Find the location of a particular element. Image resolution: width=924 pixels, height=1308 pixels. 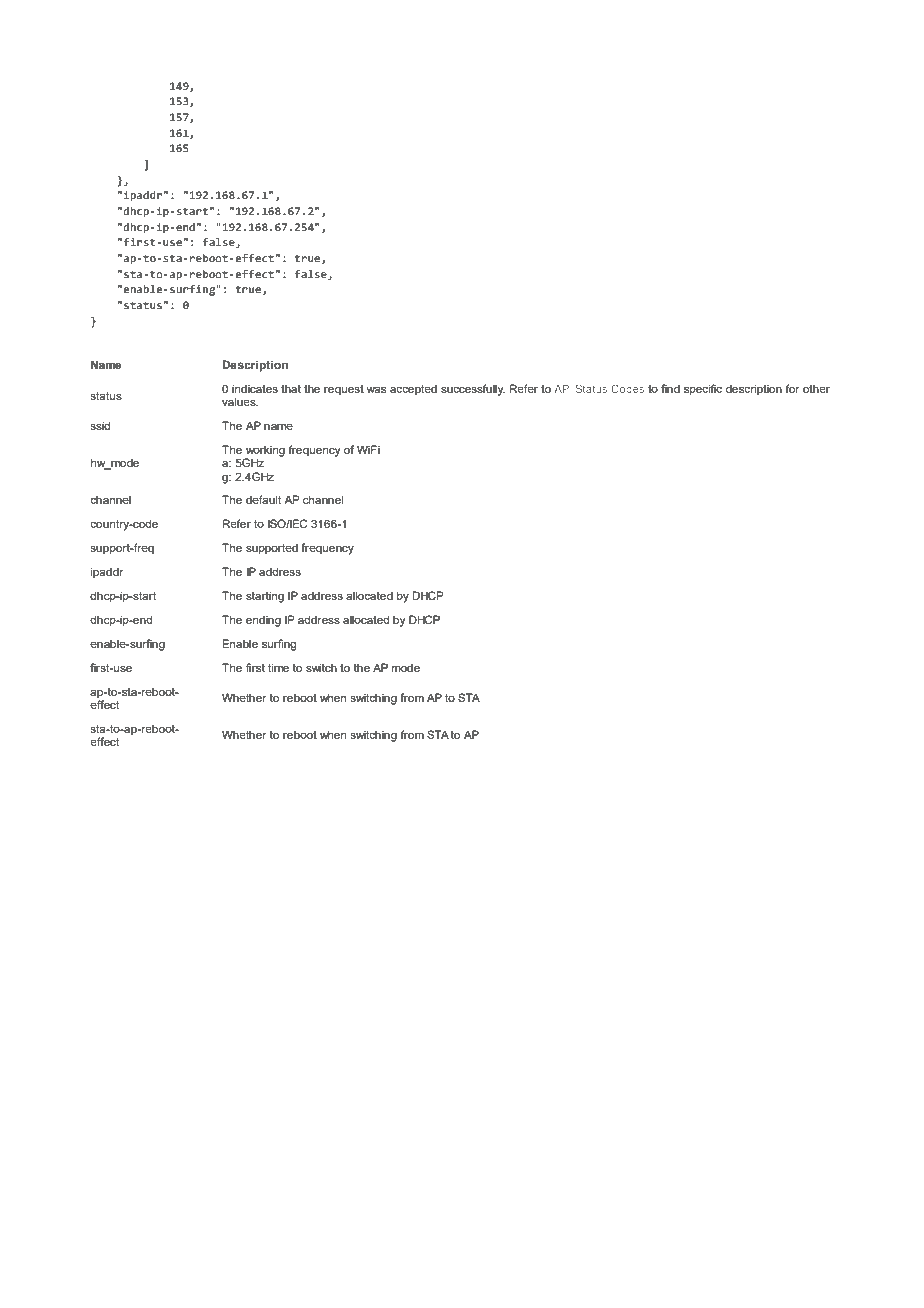

values is located at coordinates (240, 401).
